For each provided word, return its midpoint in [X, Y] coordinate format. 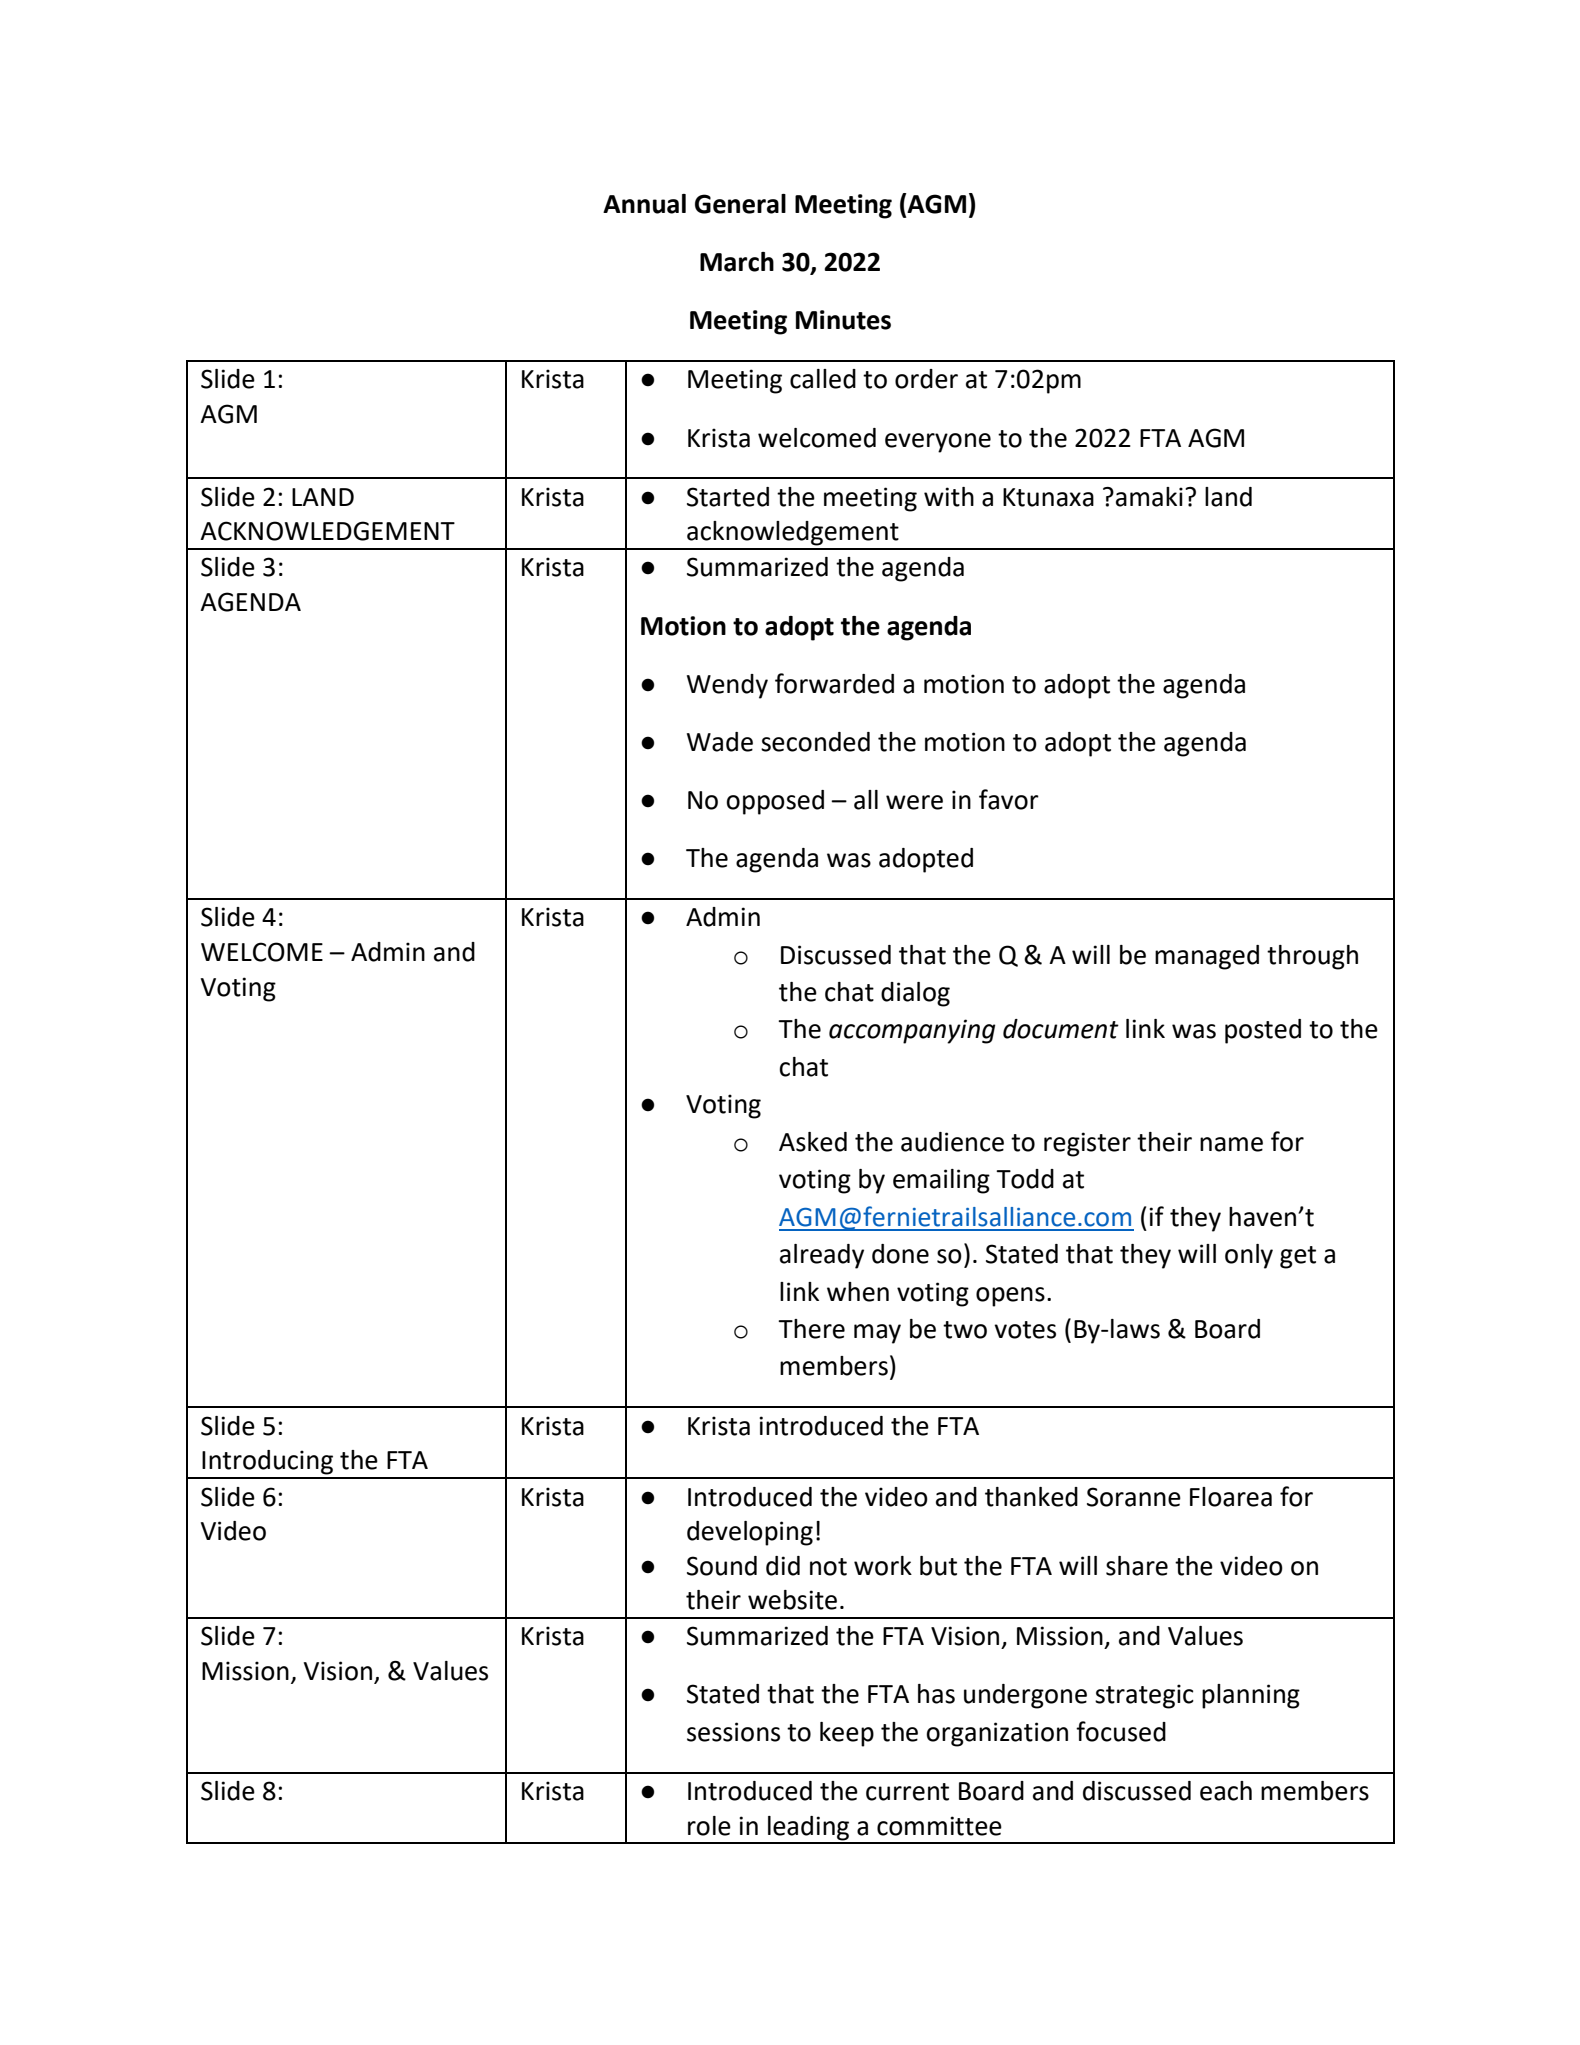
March [737, 262]
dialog [915, 994]
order [926, 379]
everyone [938, 443]
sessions [733, 1732]
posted [1263, 1031]
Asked [813, 1142]
